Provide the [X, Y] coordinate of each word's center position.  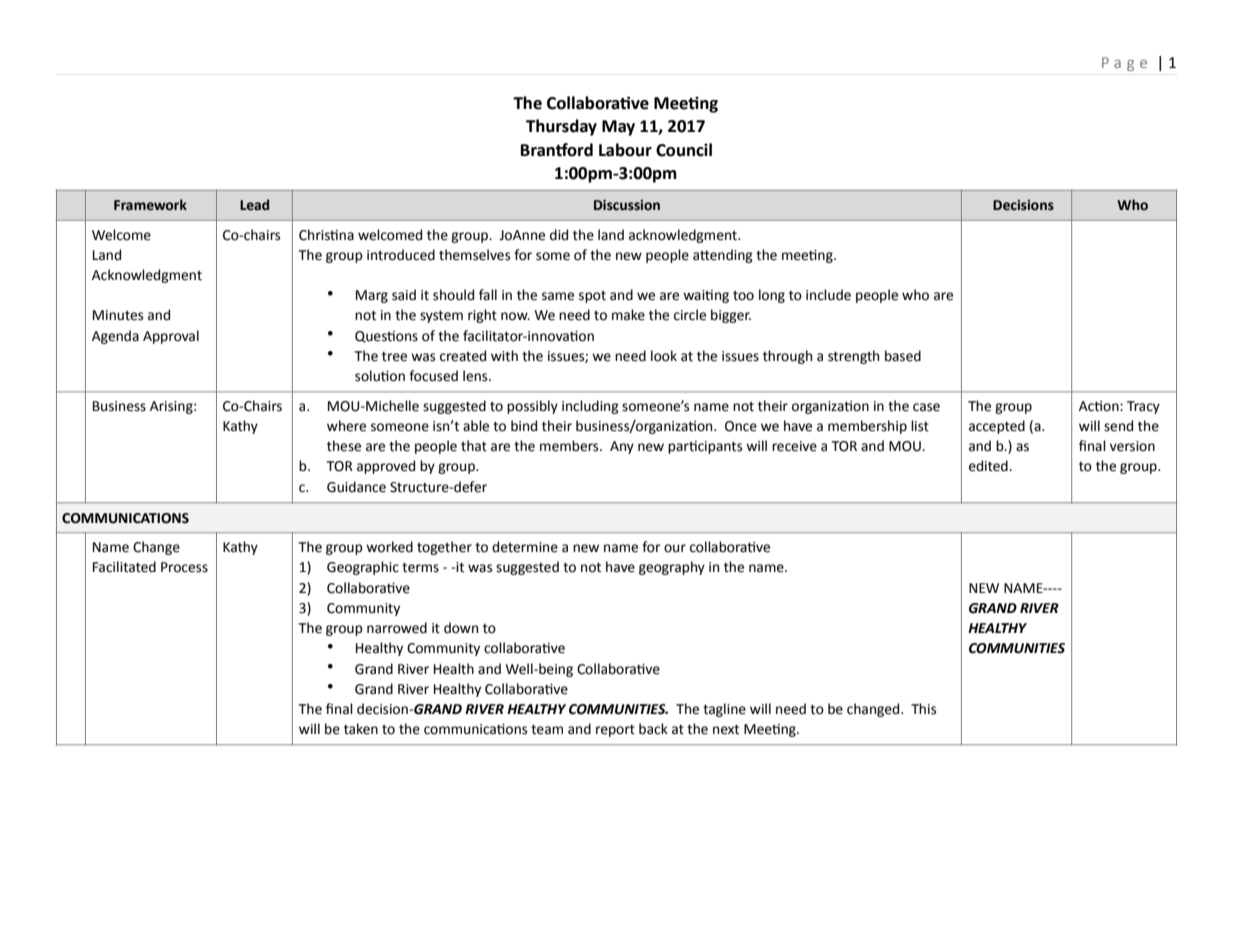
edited [989, 466]
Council [684, 150]
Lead [254, 205]
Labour [625, 150]
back [653, 729]
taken [361, 729]
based [903, 356]
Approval [171, 337]
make [628, 315]
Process [184, 567]
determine [525, 547]
